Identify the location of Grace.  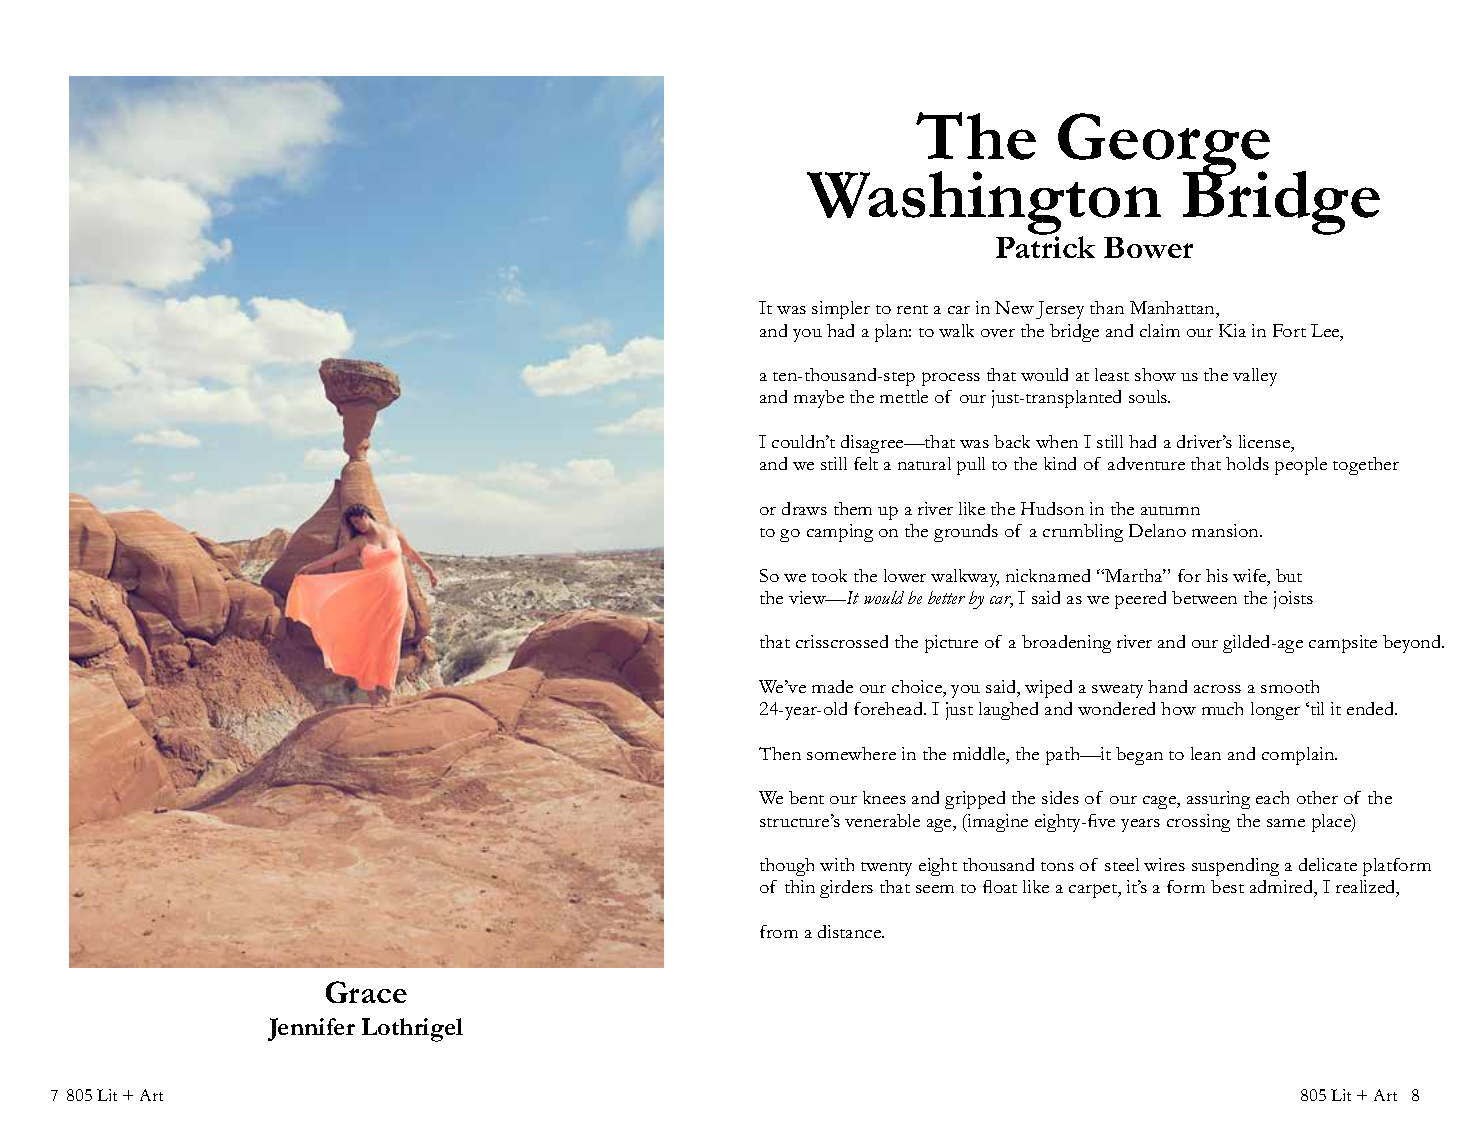
(366, 992).
